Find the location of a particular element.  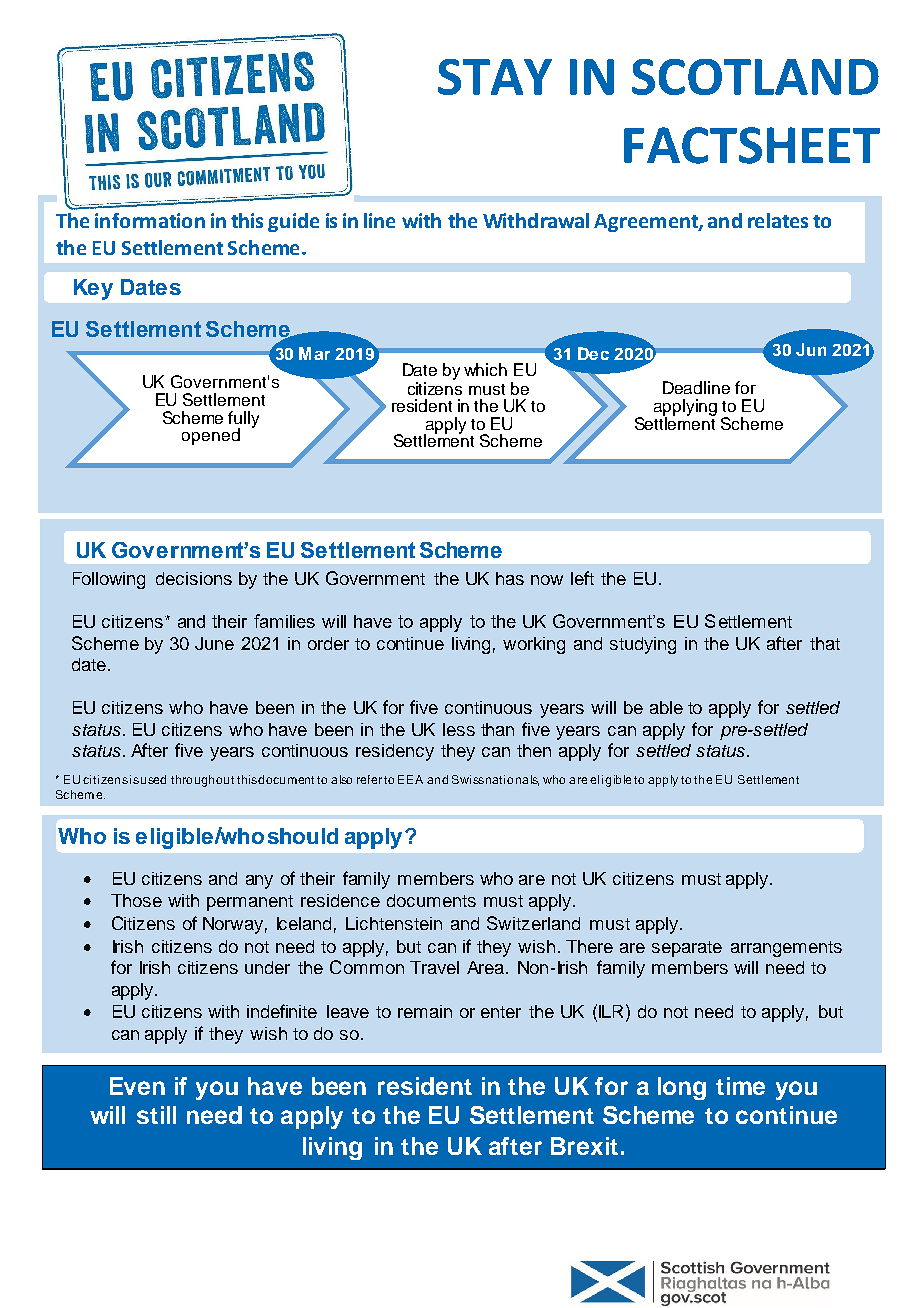

SCOTLAND is located at coordinates (755, 77).
